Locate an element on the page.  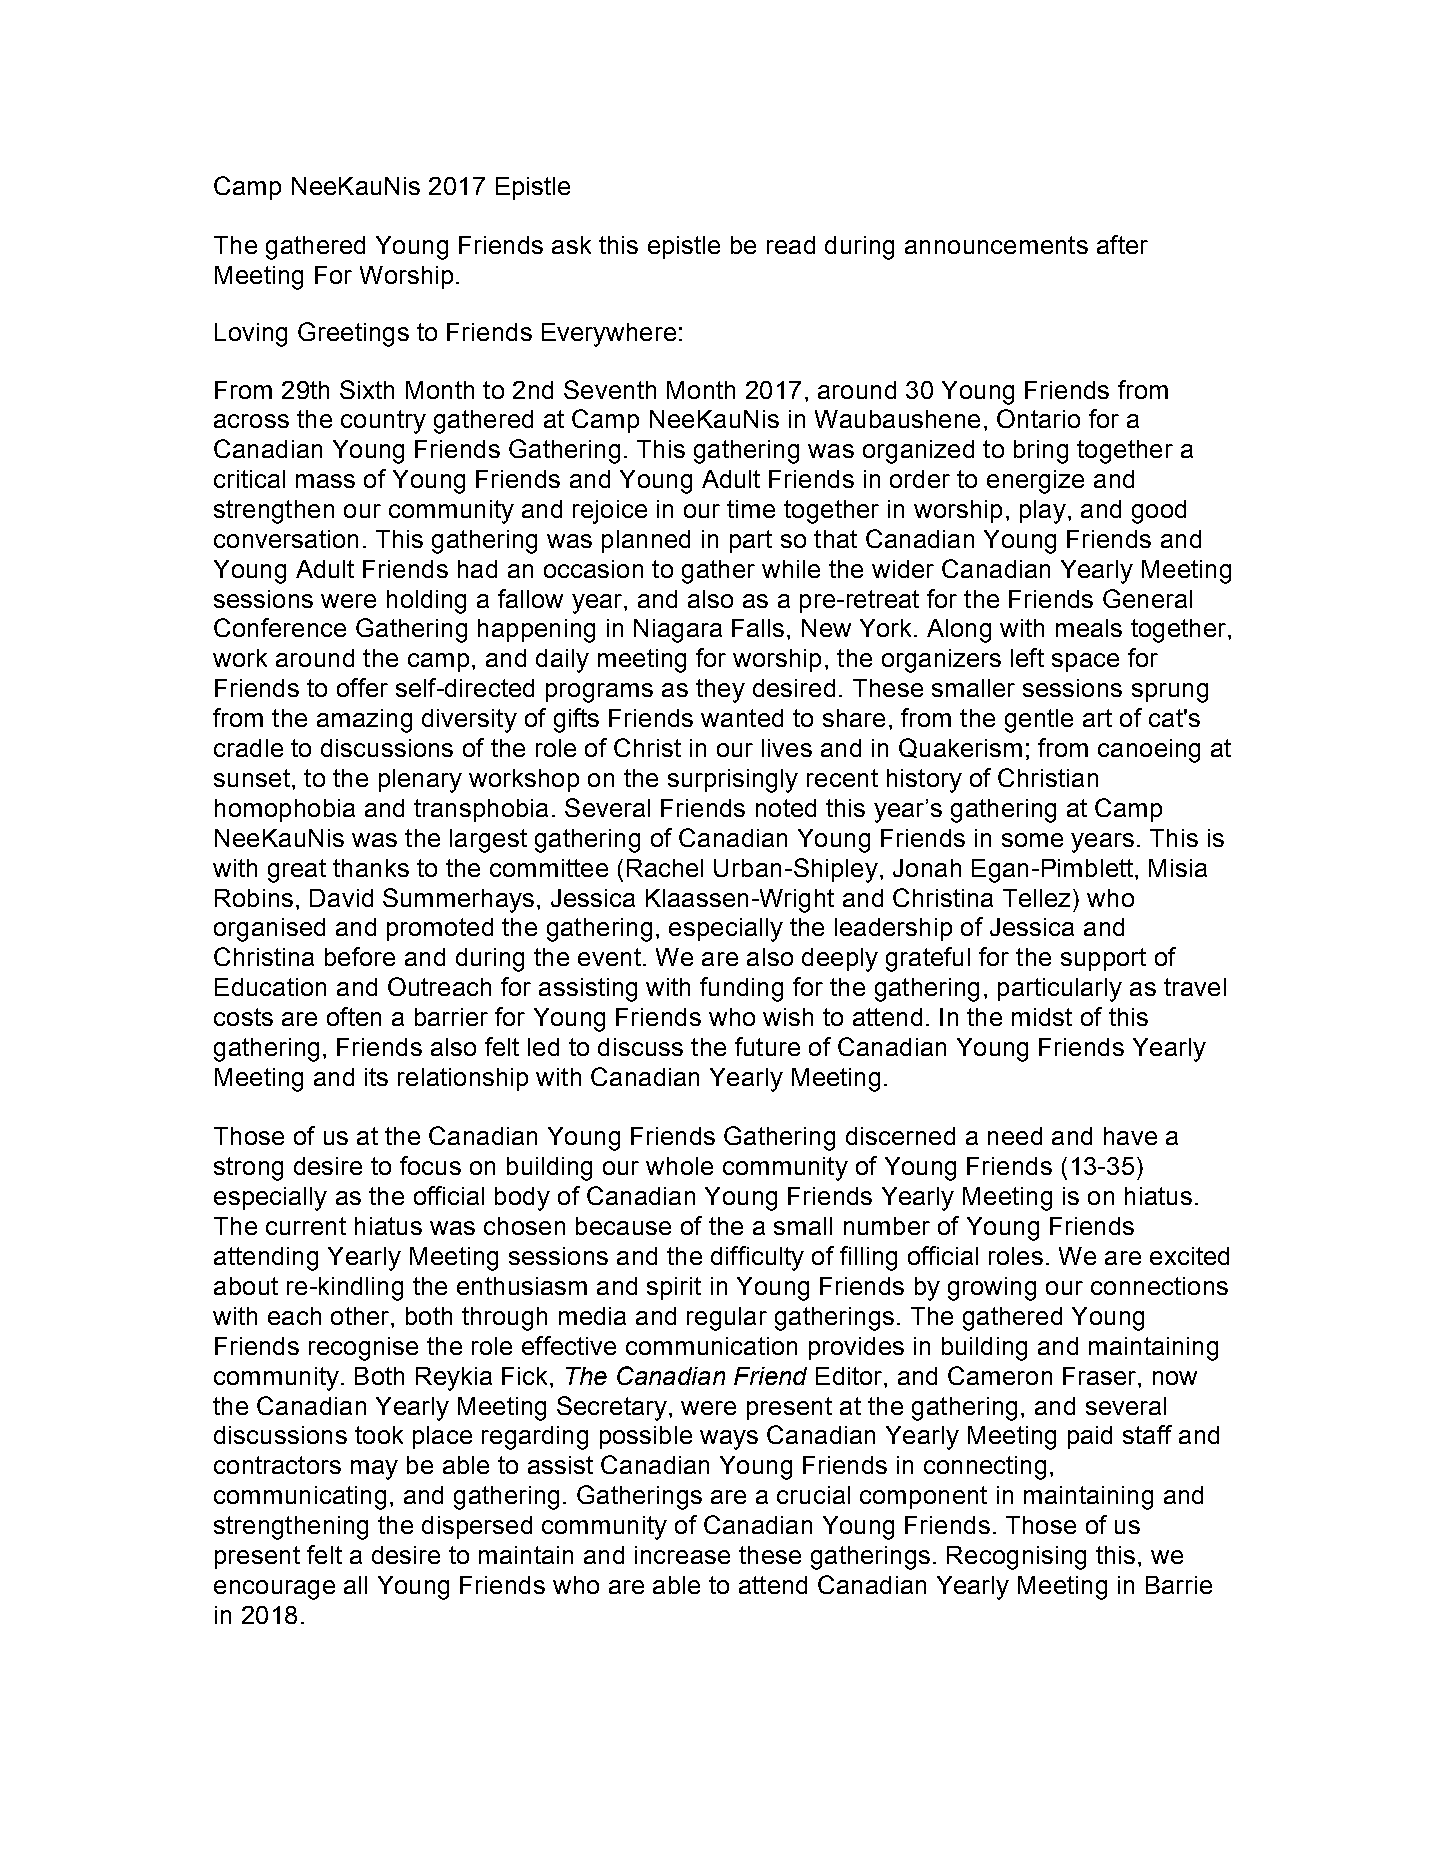
gentle is located at coordinates (1039, 721).
